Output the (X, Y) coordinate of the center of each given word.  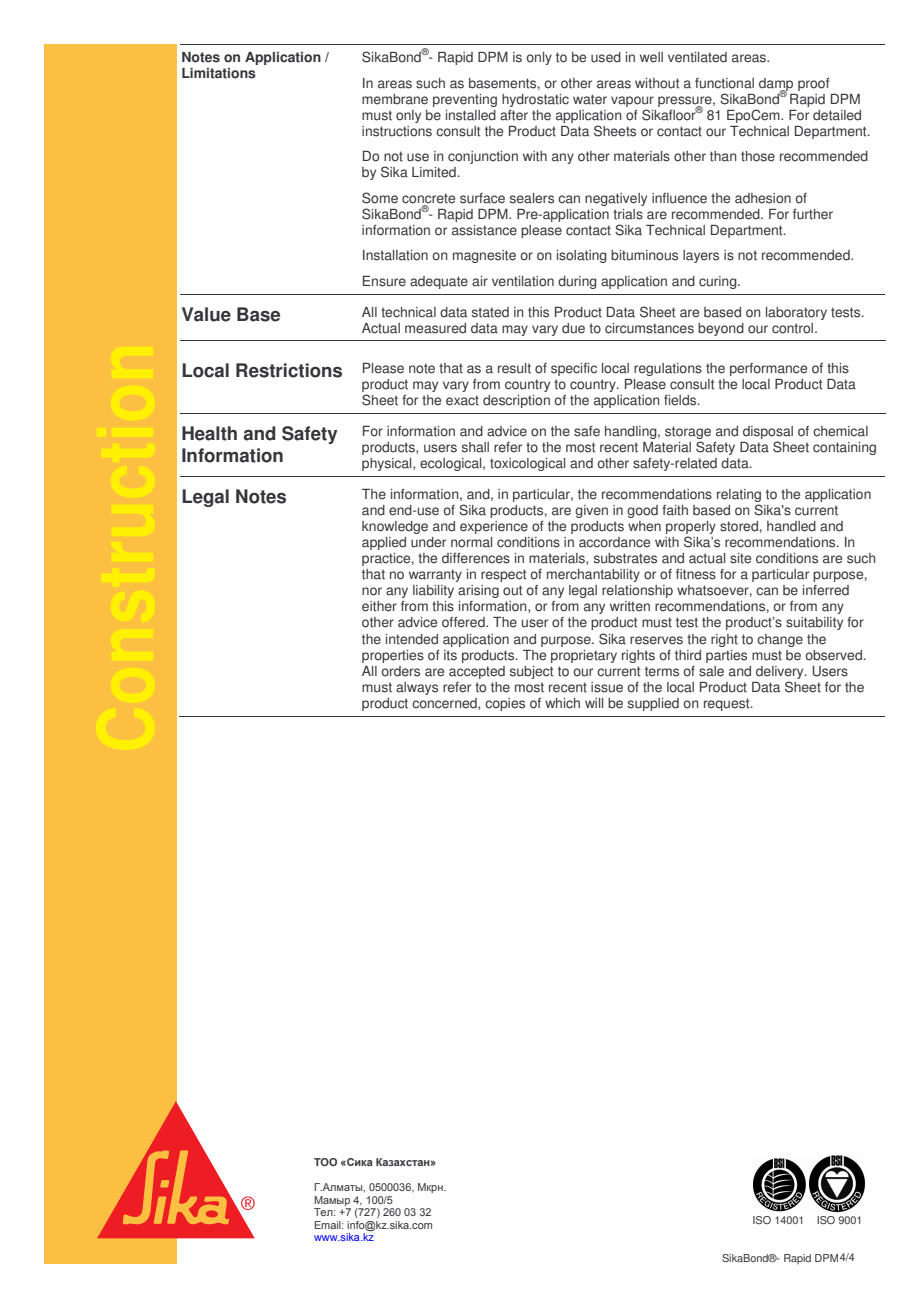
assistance (484, 230)
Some (380, 198)
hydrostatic (535, 100)
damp (776, 85)
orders (400, 671)
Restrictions (289, 370)
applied (384, 543)
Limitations (219, 73)
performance (768, 369)
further (813, 214)
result (514, 368)
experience (494, 527)
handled (791, 526)
